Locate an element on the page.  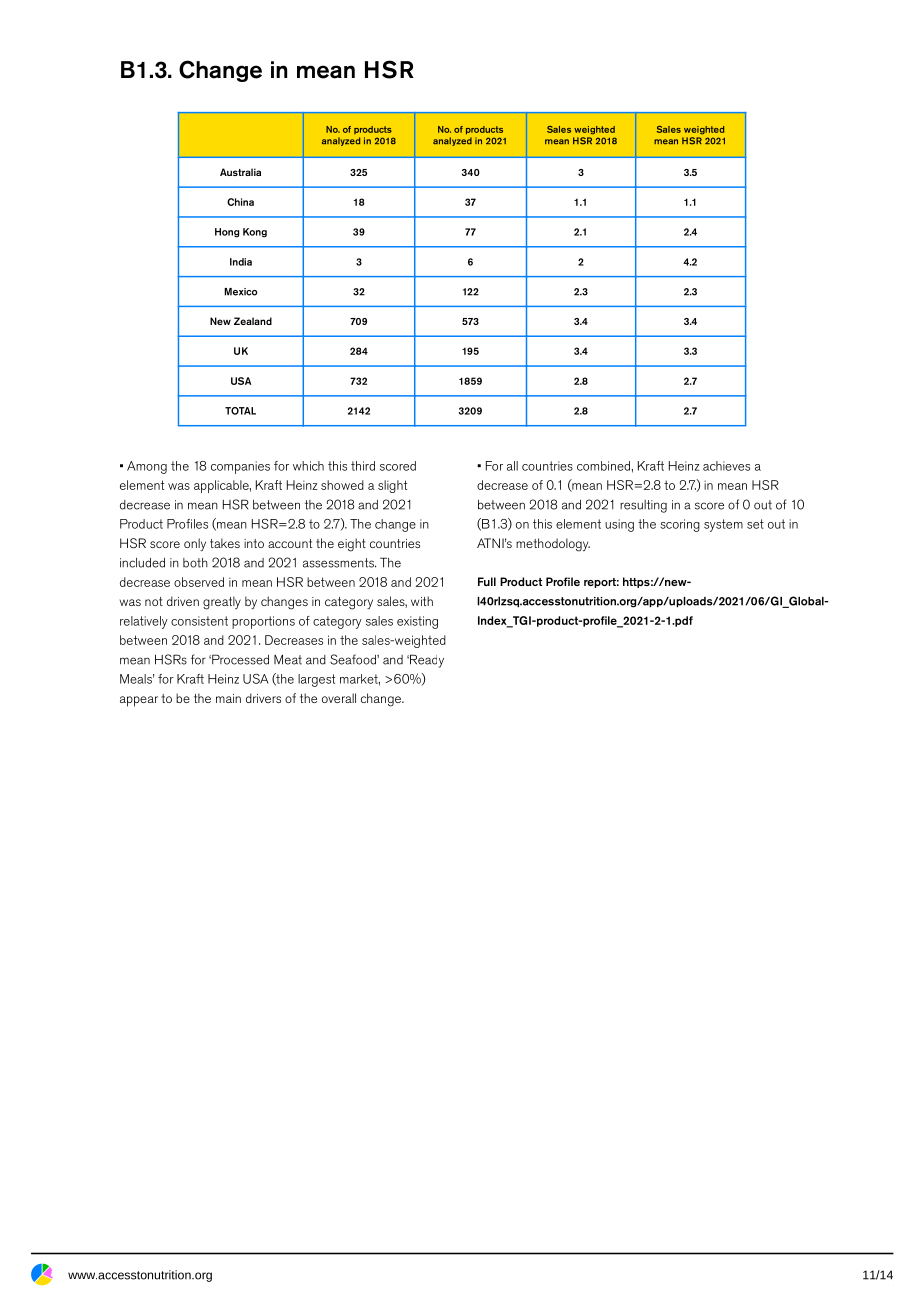
Zealand is located at coordinates (253, 321).
